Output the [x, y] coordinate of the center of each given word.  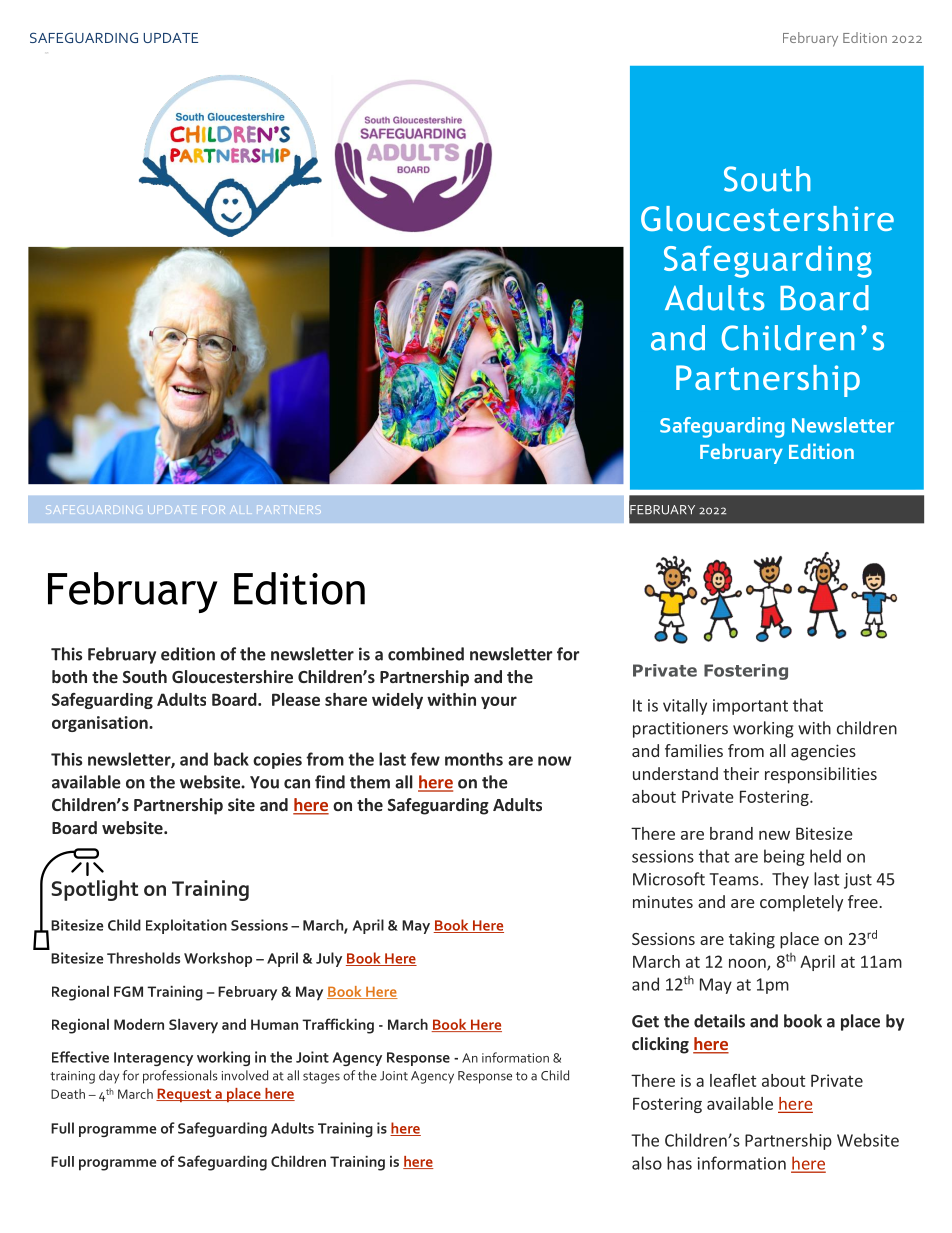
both [69, 676]
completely [801, 903]
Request [185, 1095]
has [679, 1163]
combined [426, 654]
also [647, 1163]
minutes [663, 901]
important [750, 707]
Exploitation [186, 926]
